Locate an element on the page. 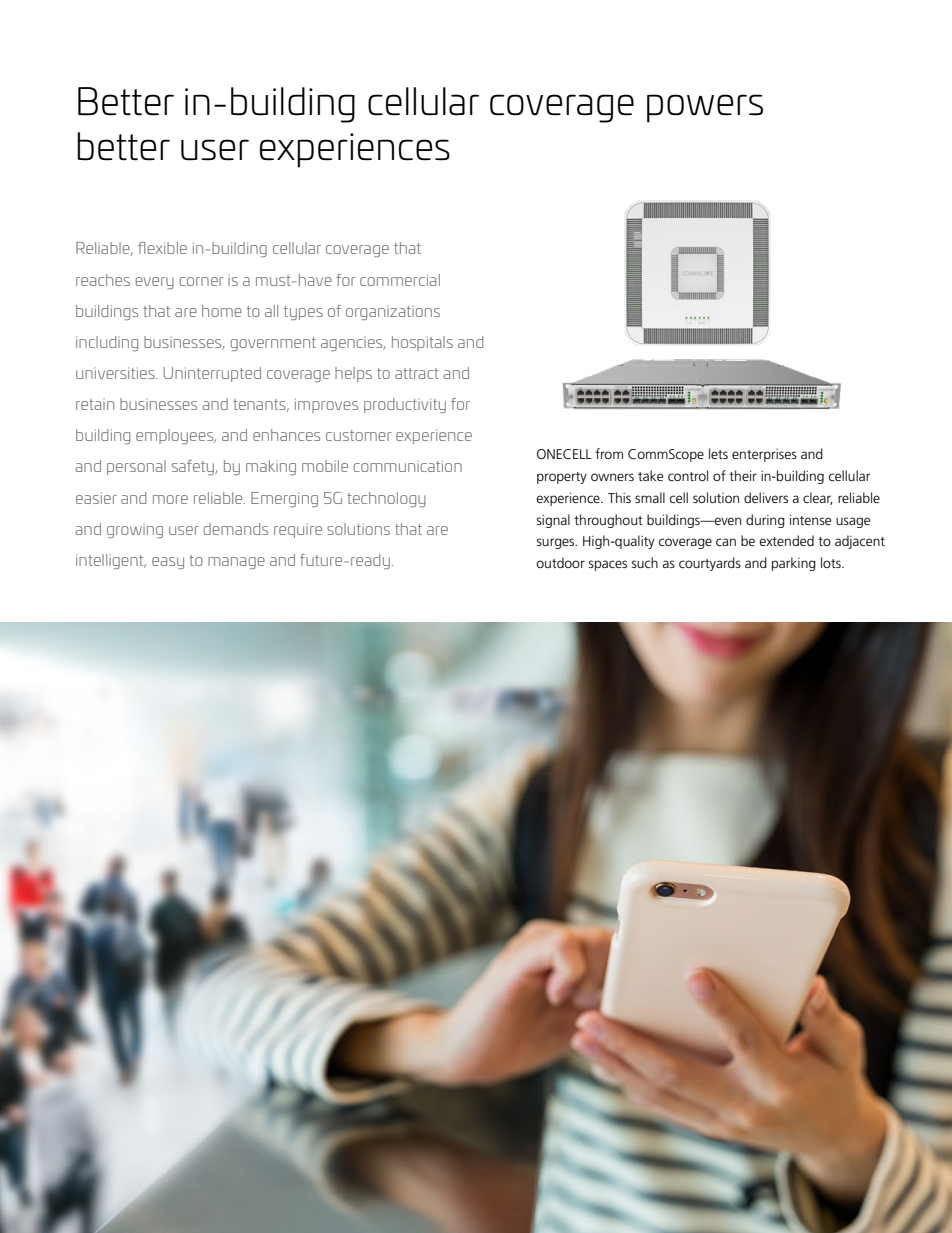 The image size is (952, 1233). surges is located at coordinates (556, 543).
